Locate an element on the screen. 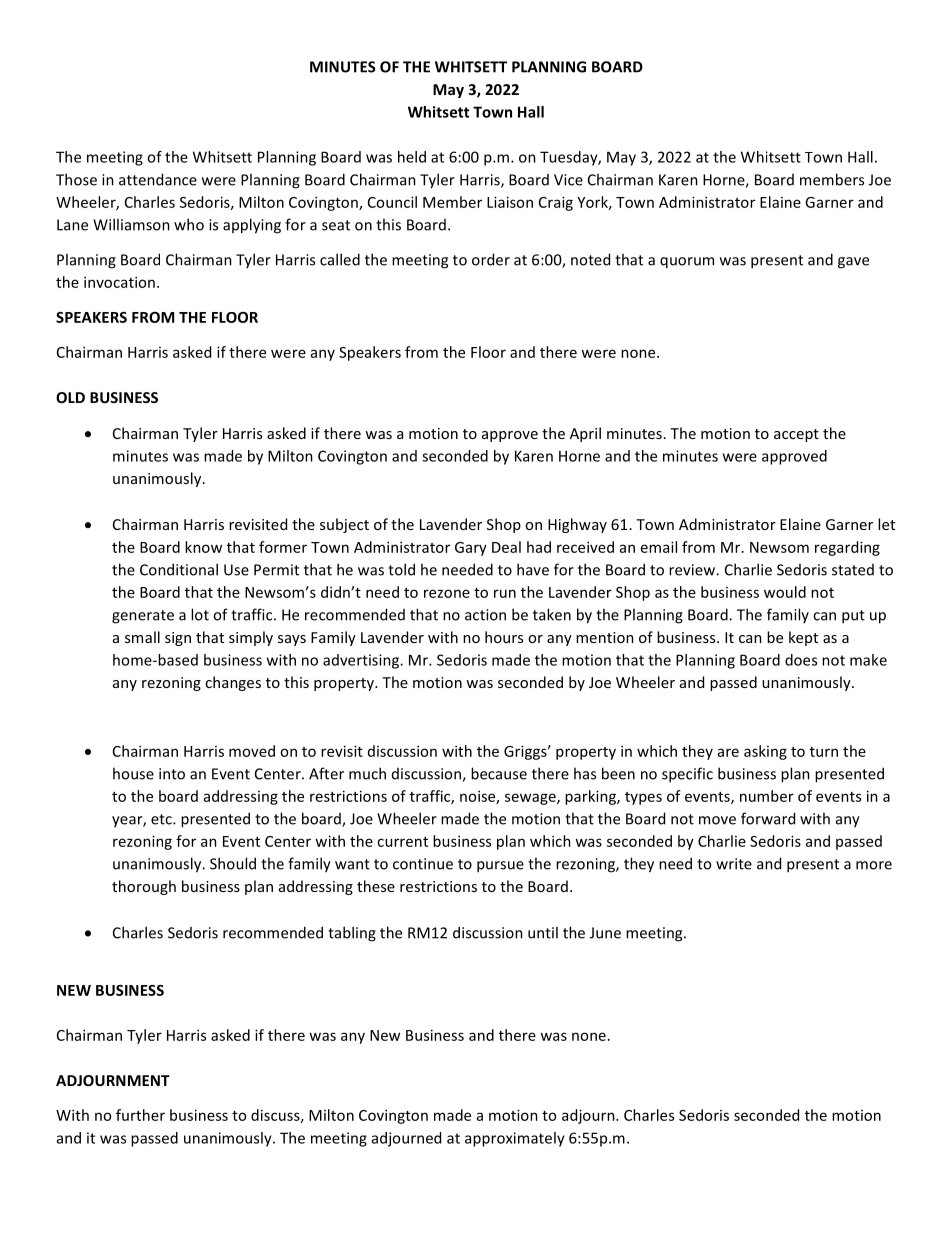  attendance is located at coordinates (158, 179).
